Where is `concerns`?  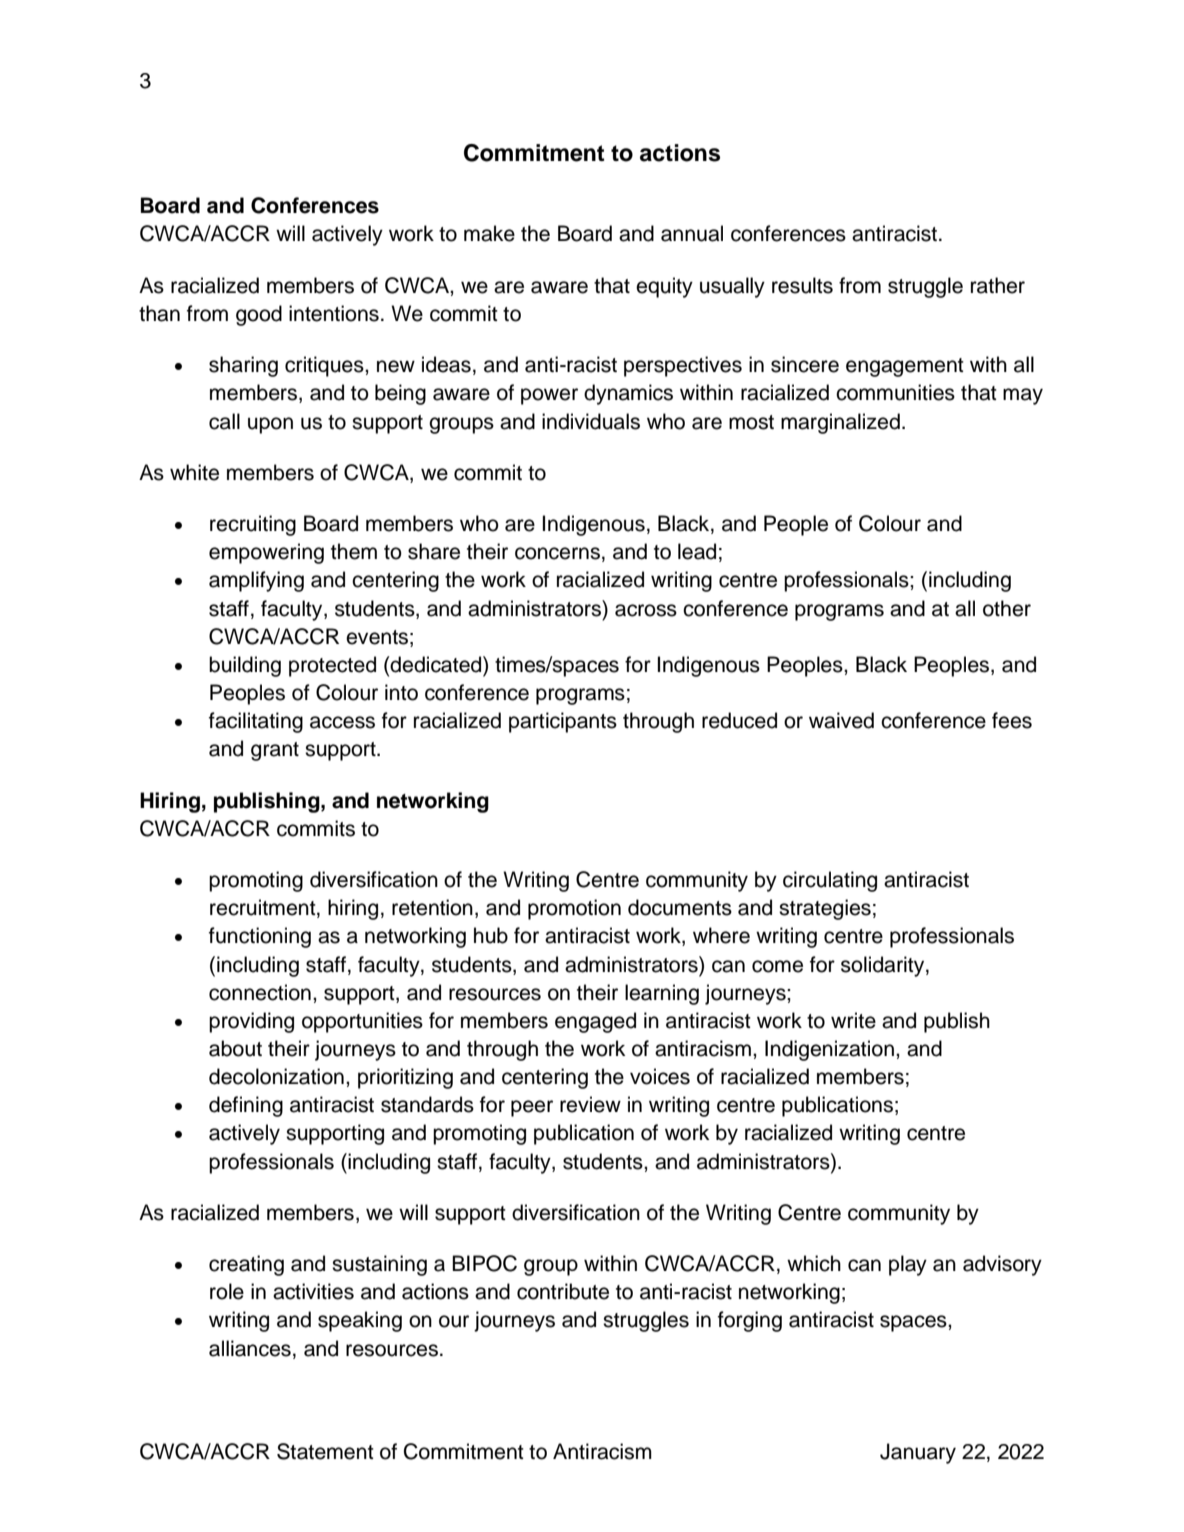
concerns is located at coordinates (557, 553).
